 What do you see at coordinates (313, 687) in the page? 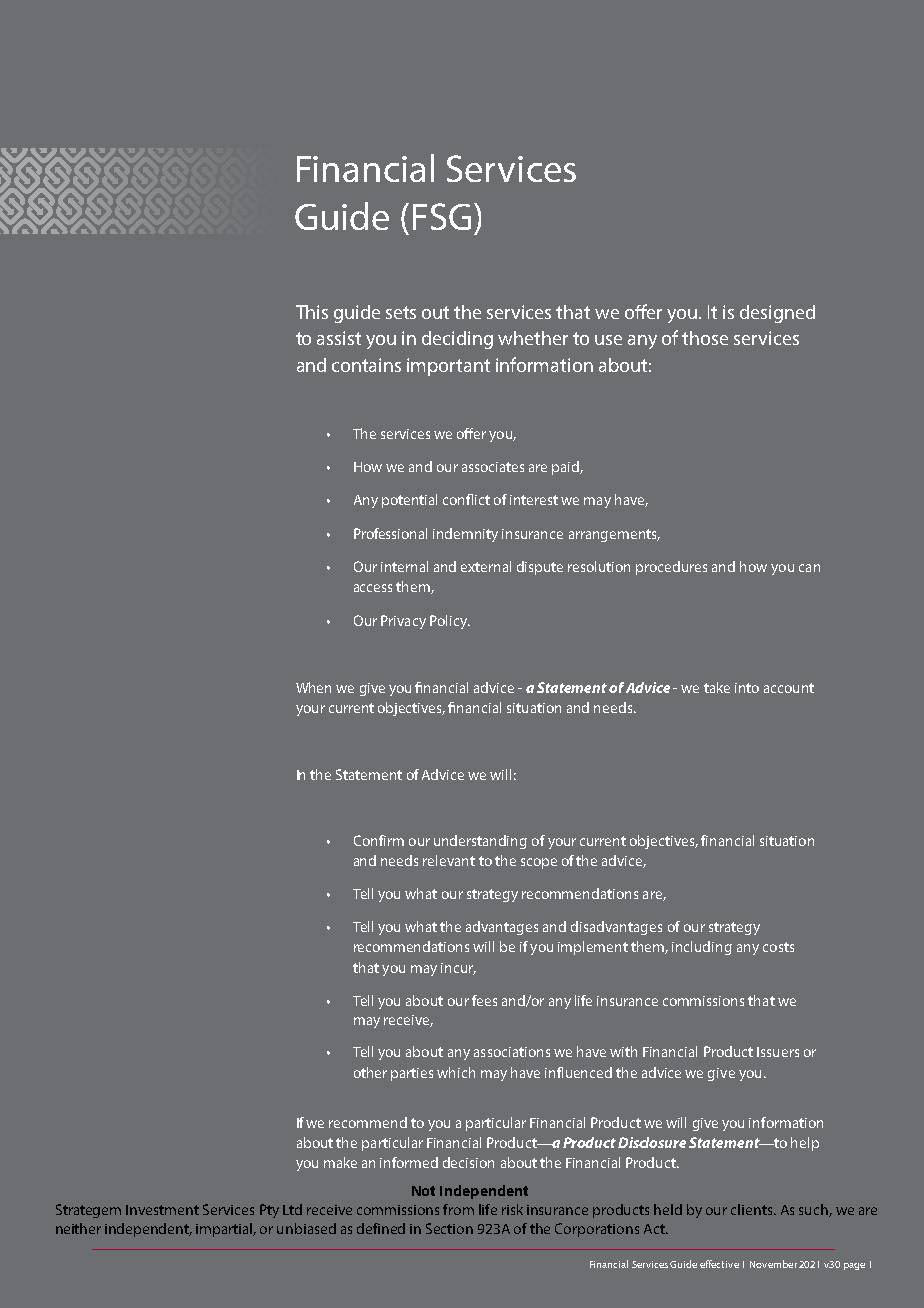
I see `When` at bounding box center [313, 687].
